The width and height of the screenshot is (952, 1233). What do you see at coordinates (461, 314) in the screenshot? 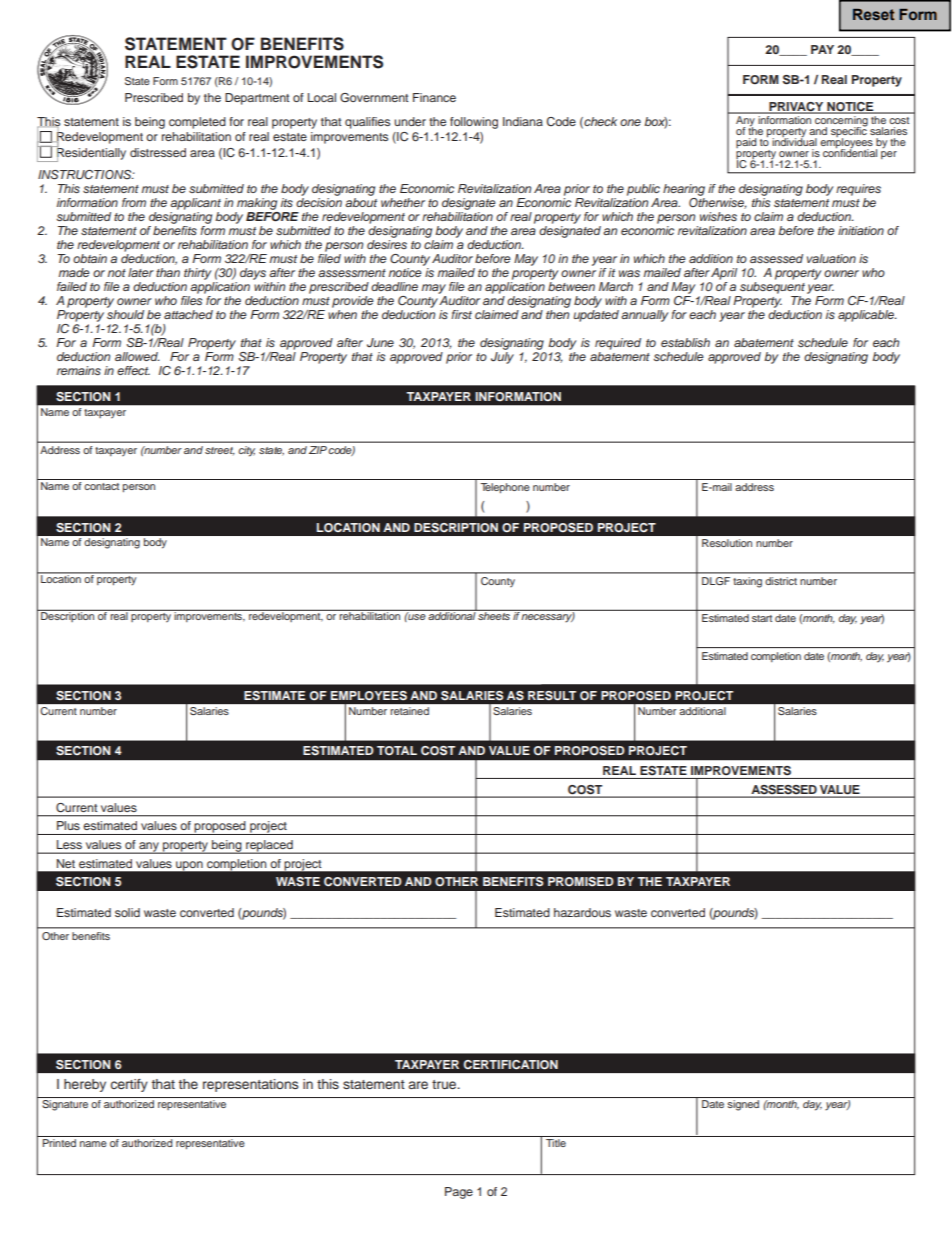
I see `first` at bounding box center [461, 314].
